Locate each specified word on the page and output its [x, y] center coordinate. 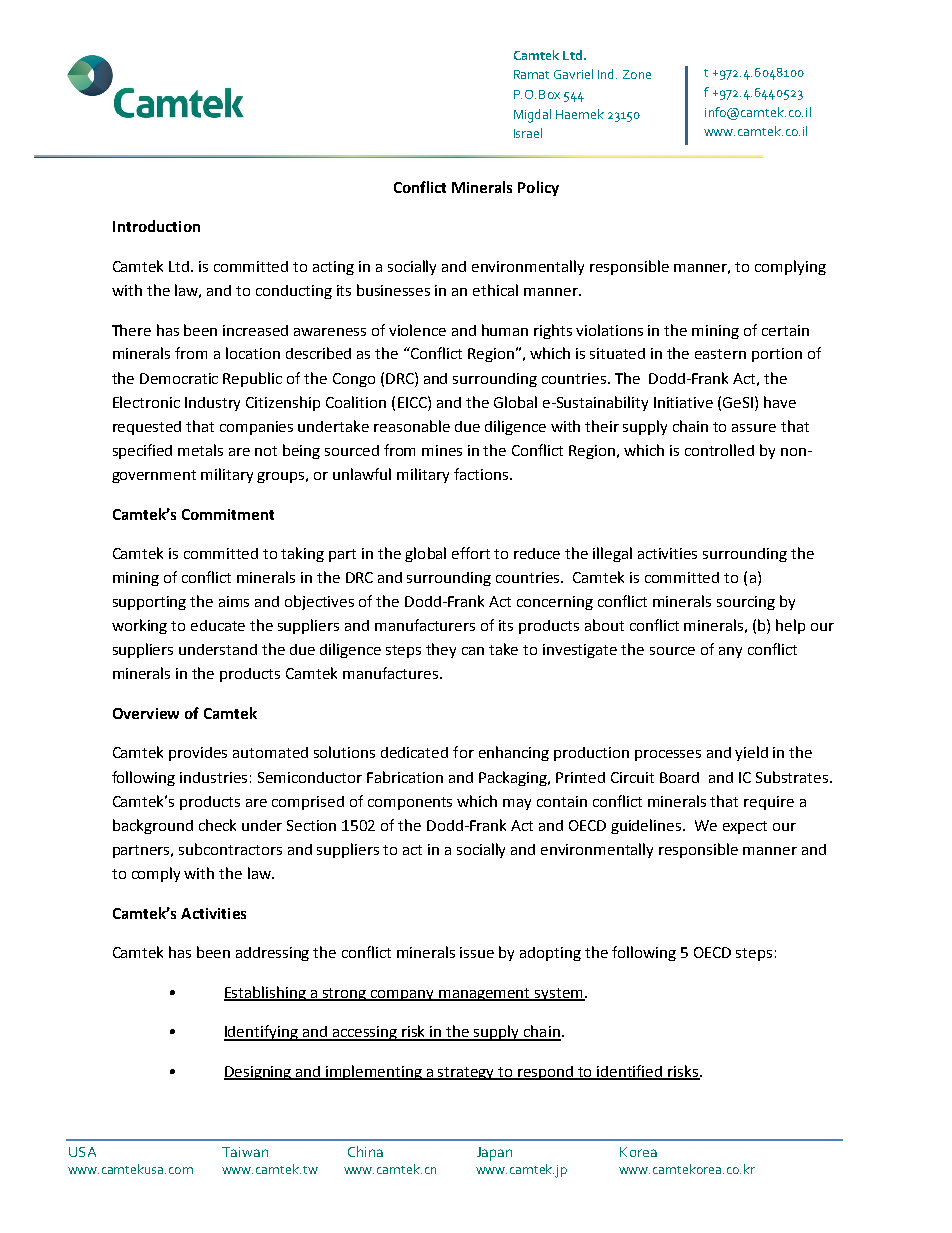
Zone [637, 74]
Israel [528, 133]
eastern [720, 354]
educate [218, 625]
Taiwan [245, 1152]
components [410, 803]
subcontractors [230, 849]
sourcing [746, 603]
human [505, 330]
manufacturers [425, 625]
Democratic [179, 378]
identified [630, 1072]
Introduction [156, 226]
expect [745, 827]
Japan [494, 1154]
